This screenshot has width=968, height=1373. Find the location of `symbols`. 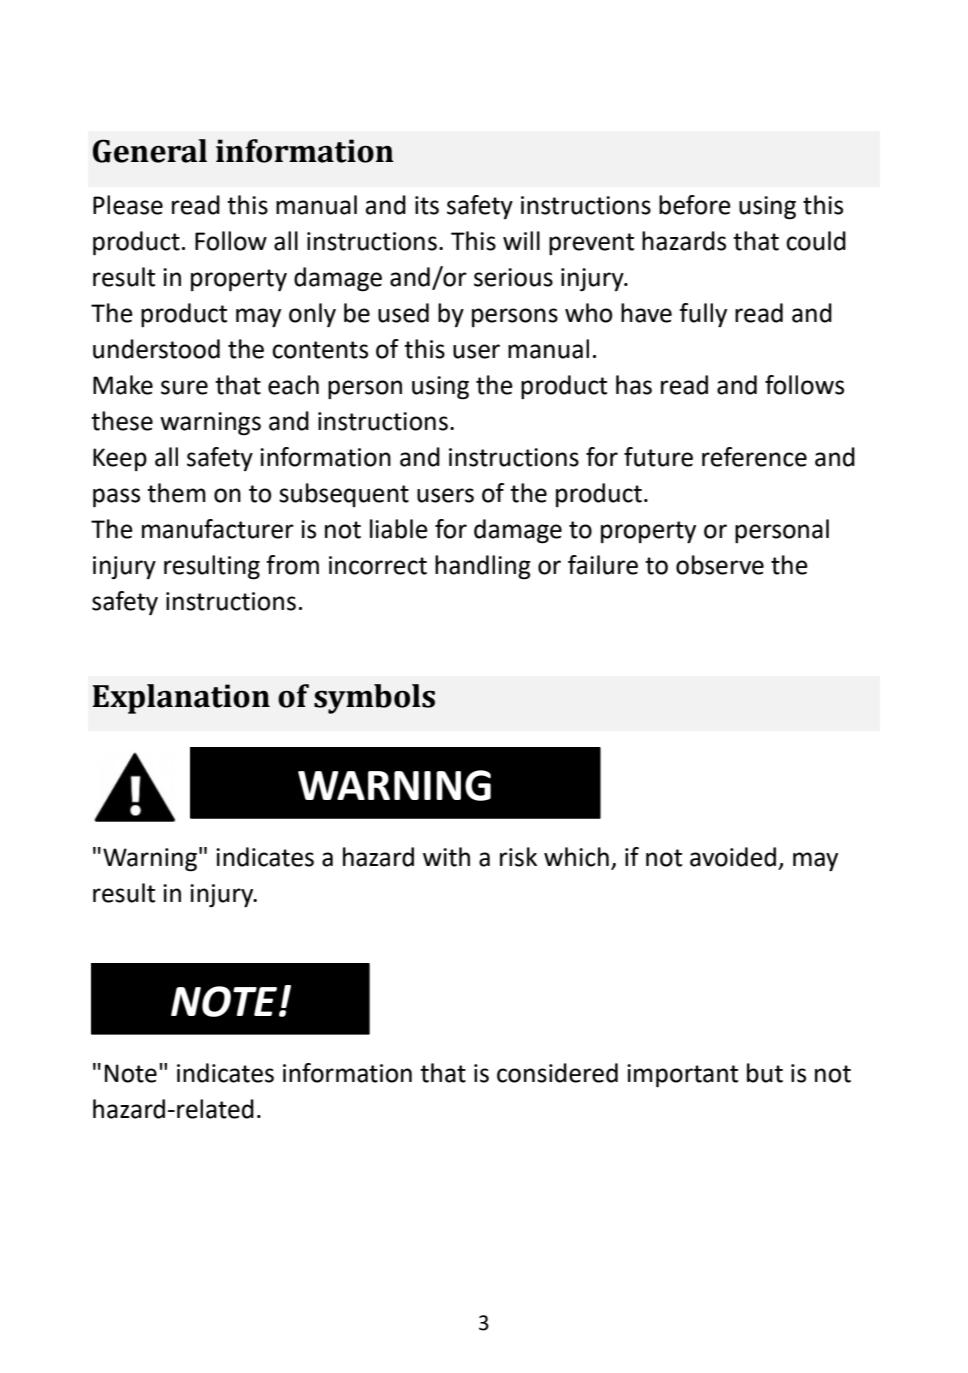

symbols is located at coordinates (374, 699).
